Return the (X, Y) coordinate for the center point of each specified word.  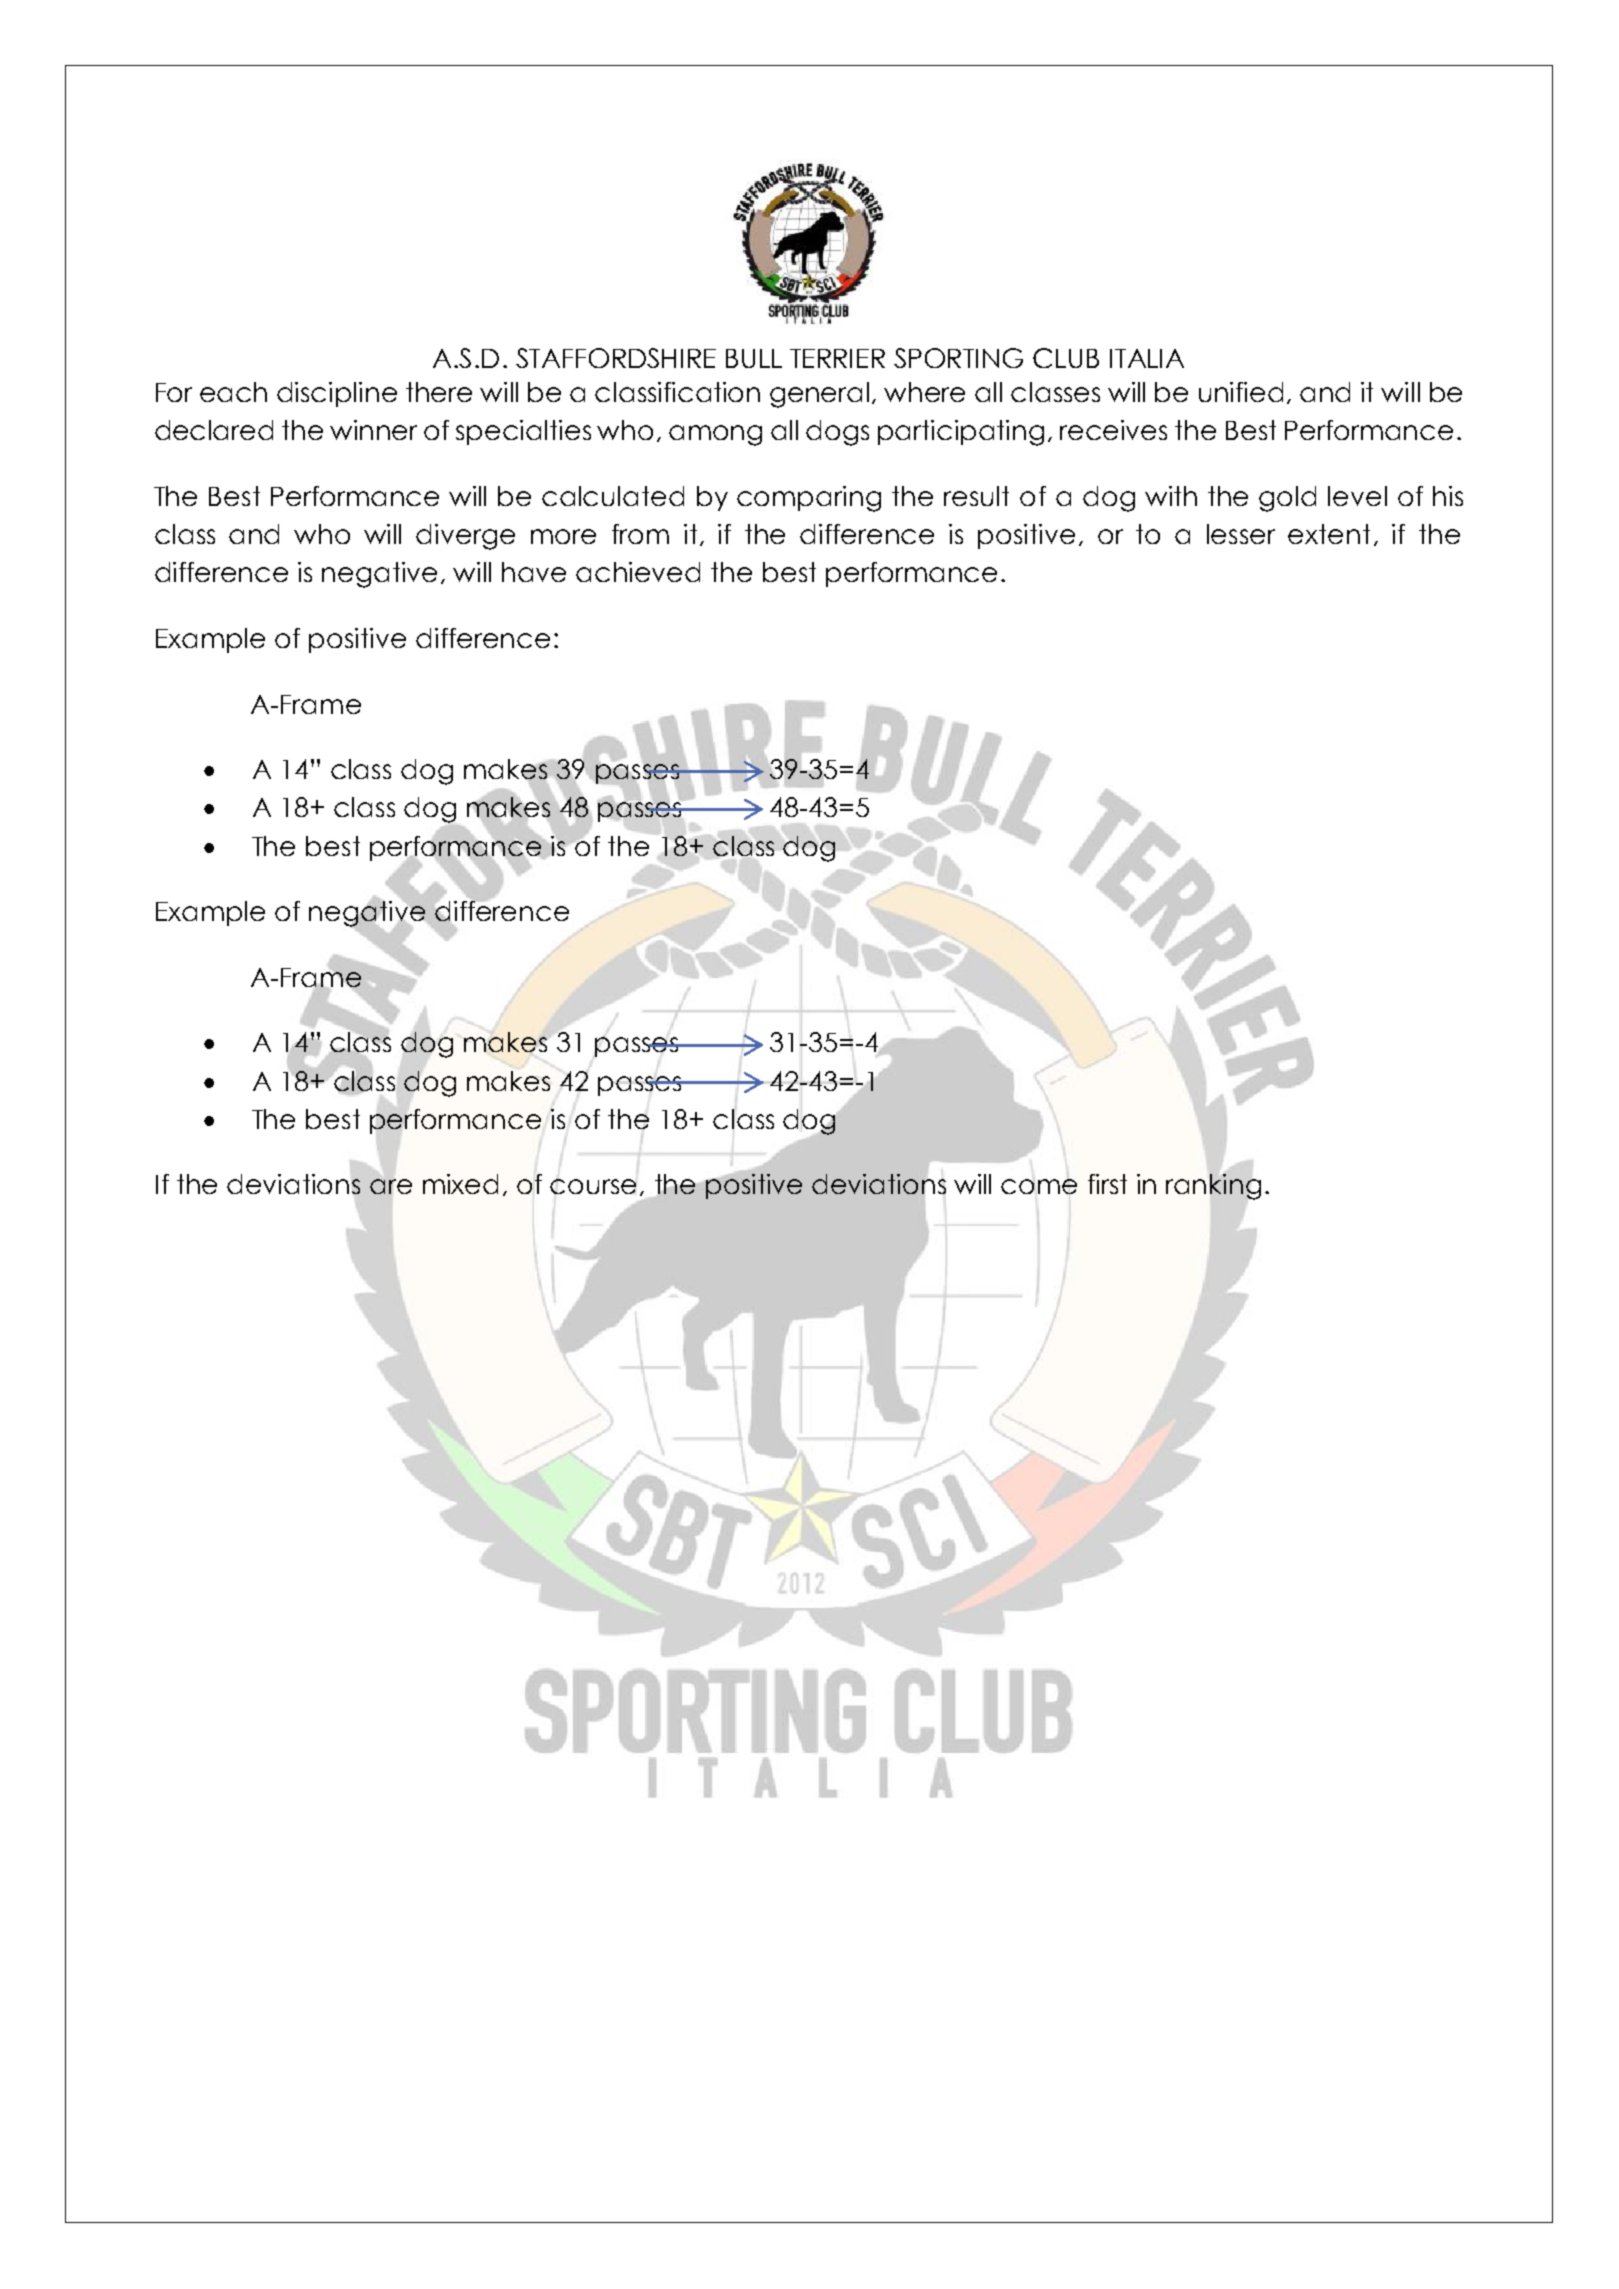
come (1039, 1186)
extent (1329, 534)
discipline (337, 394)
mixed (460, 1184)
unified (1241, 392)
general (819, 395)
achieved (638, 572)
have (534, 572)
